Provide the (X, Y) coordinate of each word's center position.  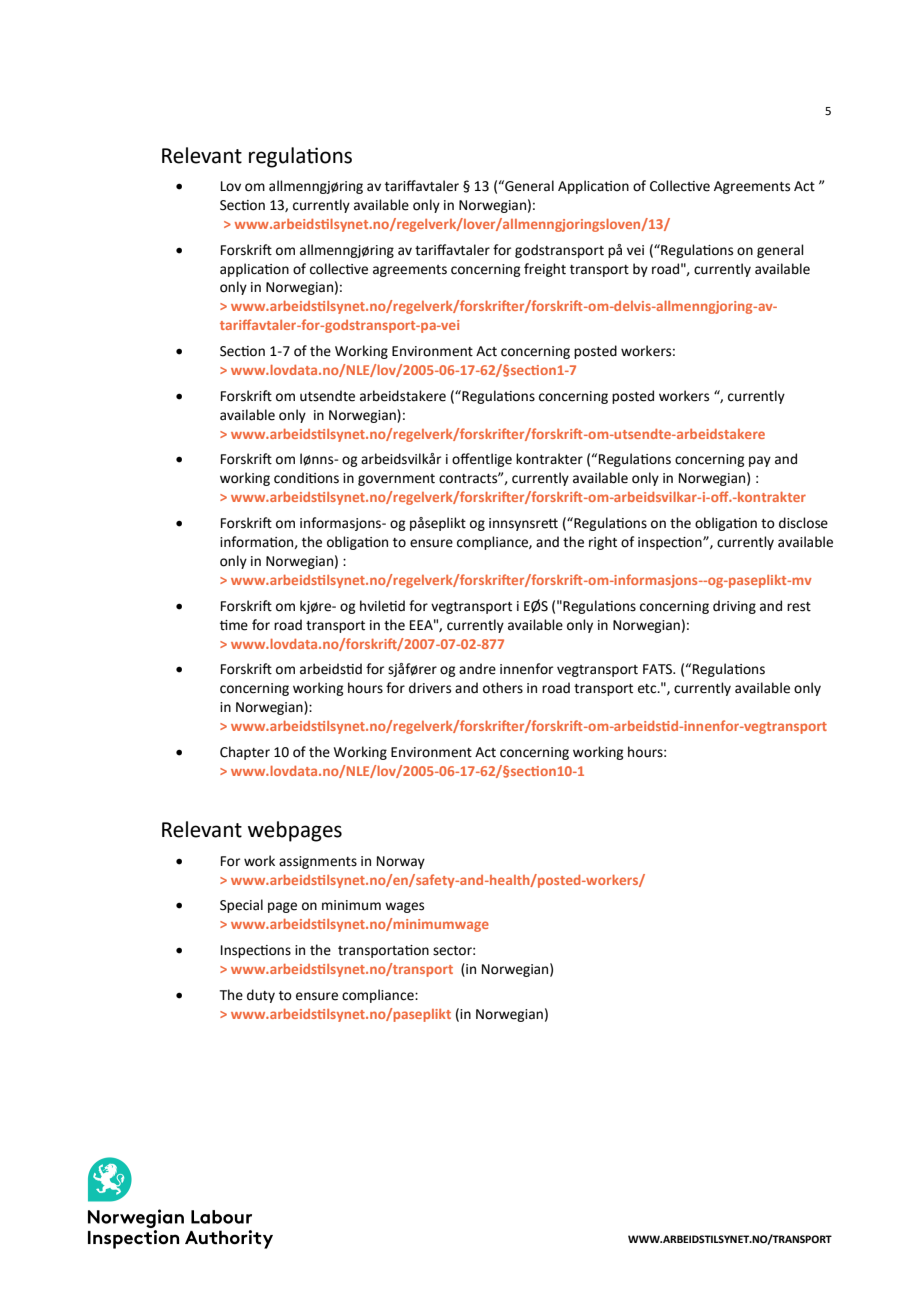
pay (760, 461)
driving (734, 607)
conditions (306, 478)
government (396, 480)
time (234, 625)
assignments (318, 862)
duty (261, 996)
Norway (401, 862)
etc (648, 689)
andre (477, 669)
